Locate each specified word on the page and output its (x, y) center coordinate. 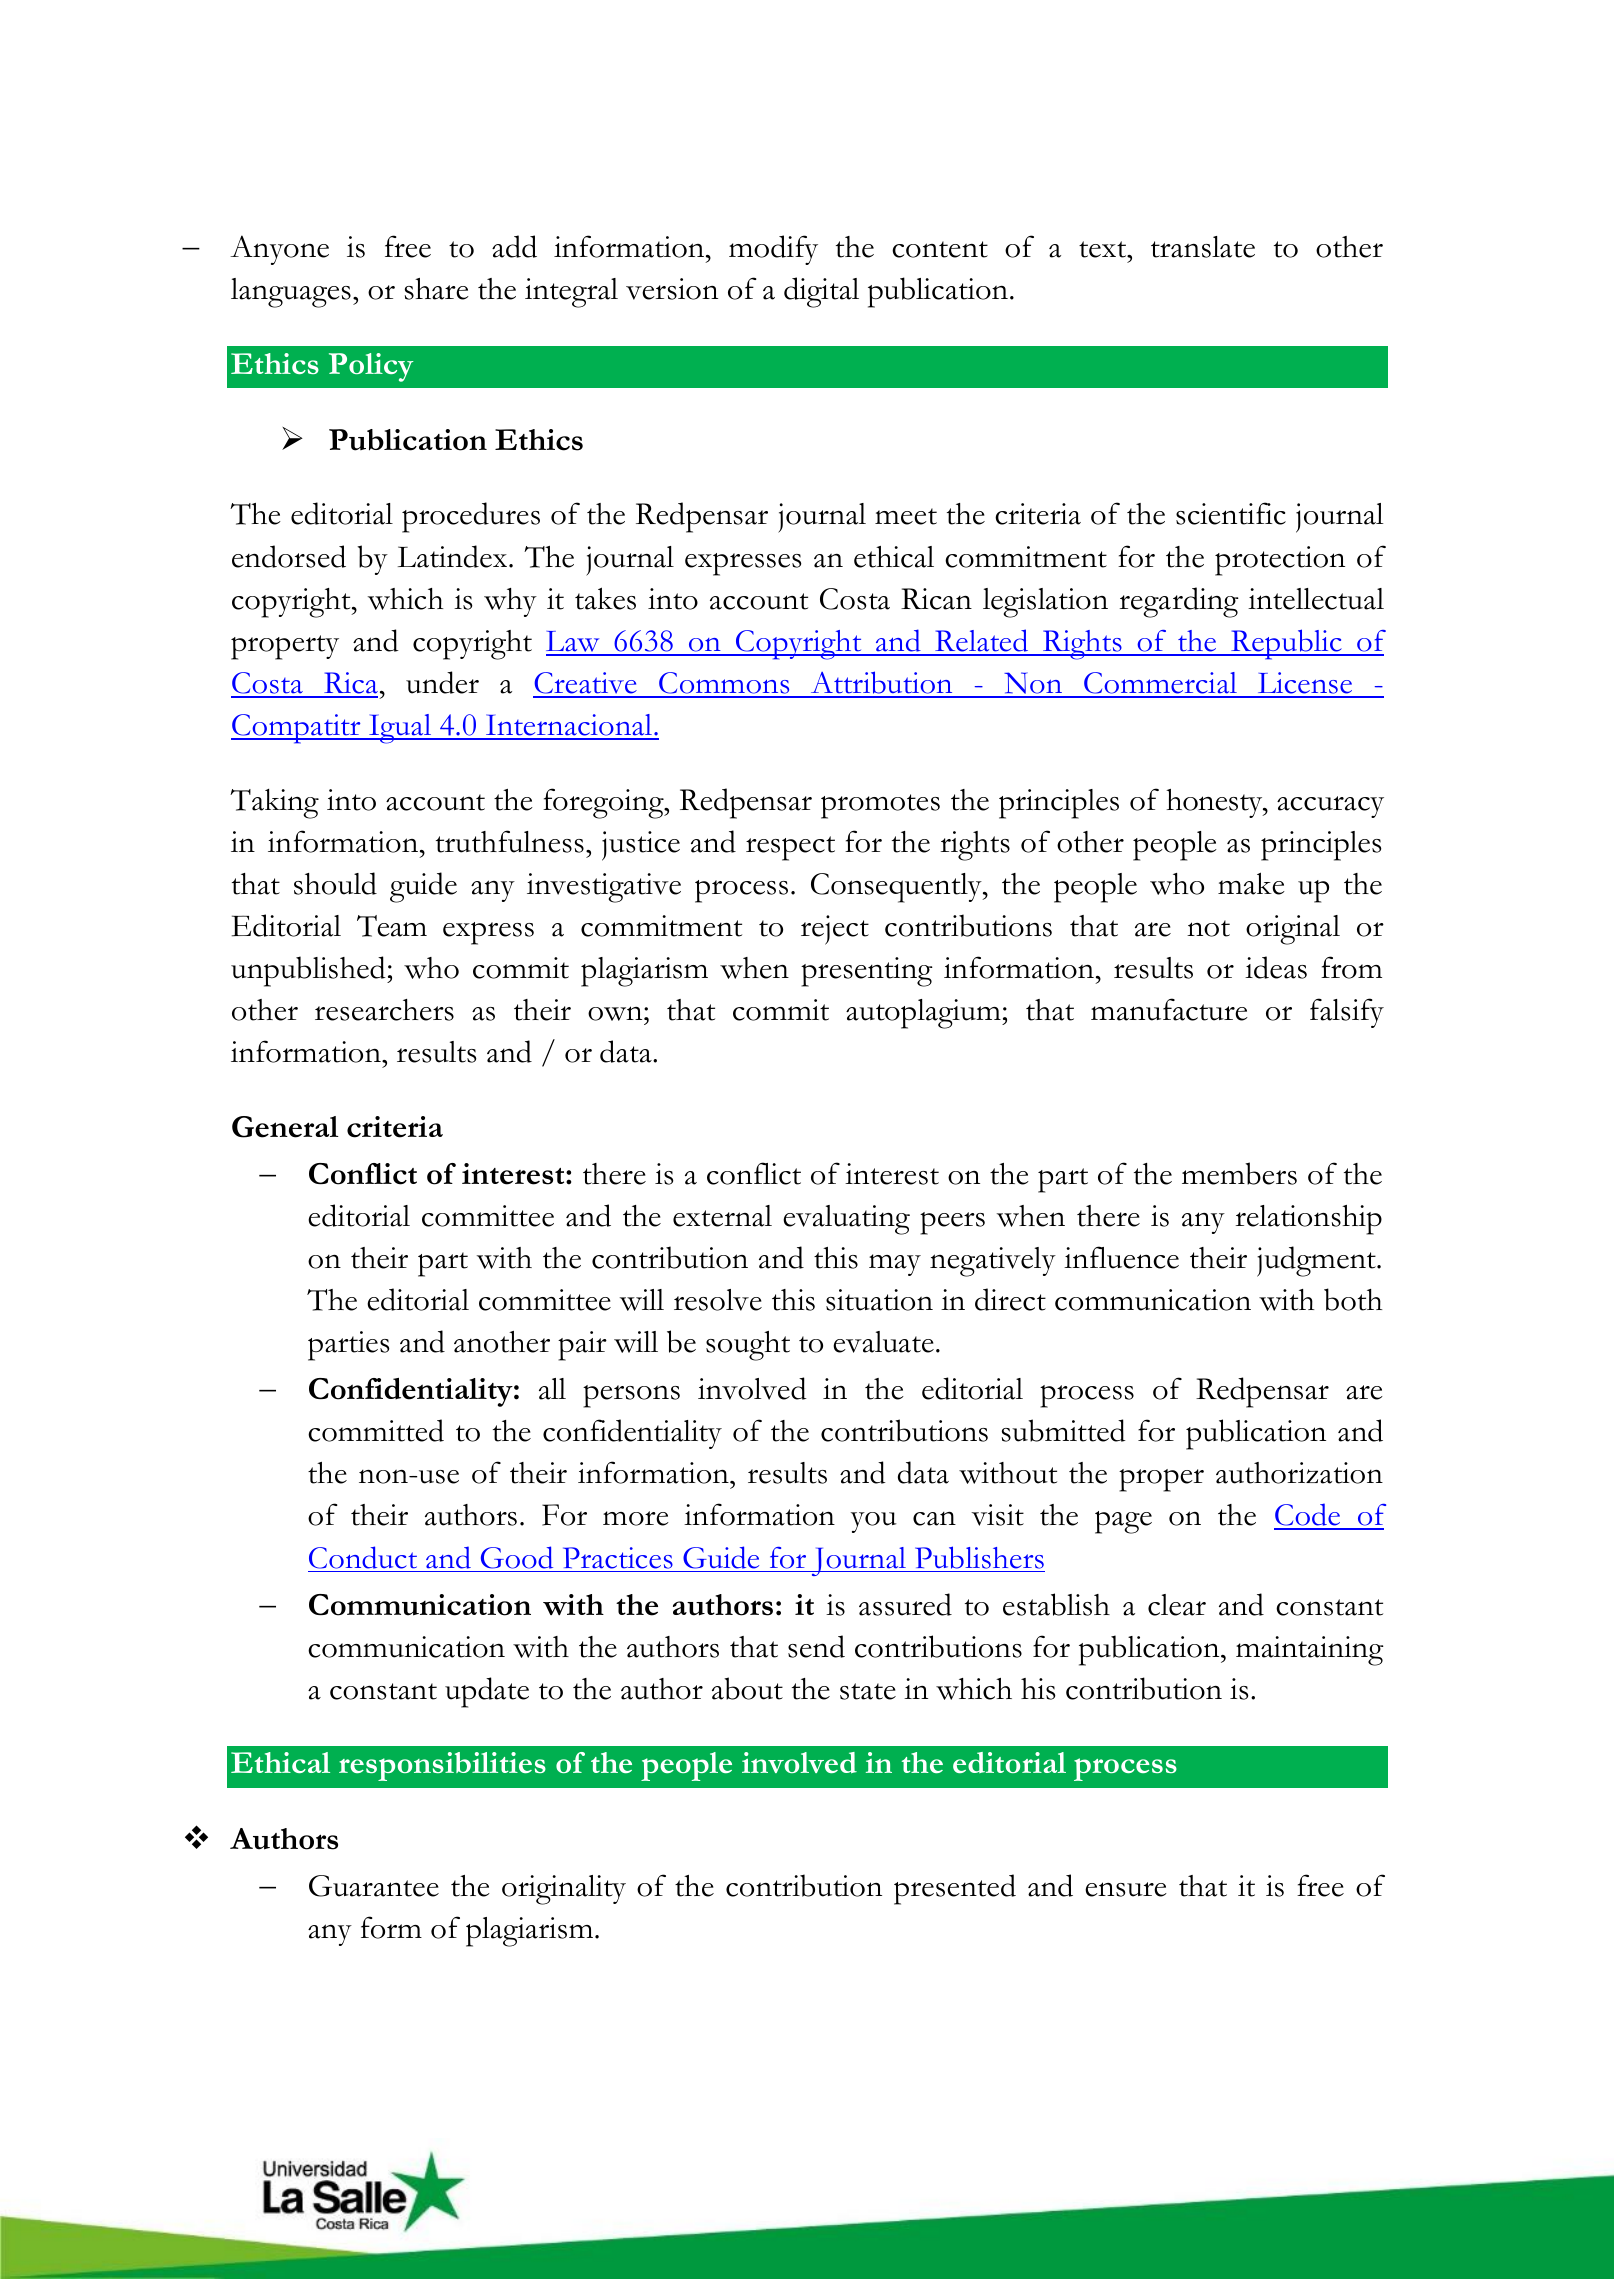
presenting (867, 972)
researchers (384, 1010)
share (437, 289)
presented (955, 1889)
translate (1203, 247)
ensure (1126, 1889)
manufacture (1169, 1009)
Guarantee (374, 1886)
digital (821, 292)
